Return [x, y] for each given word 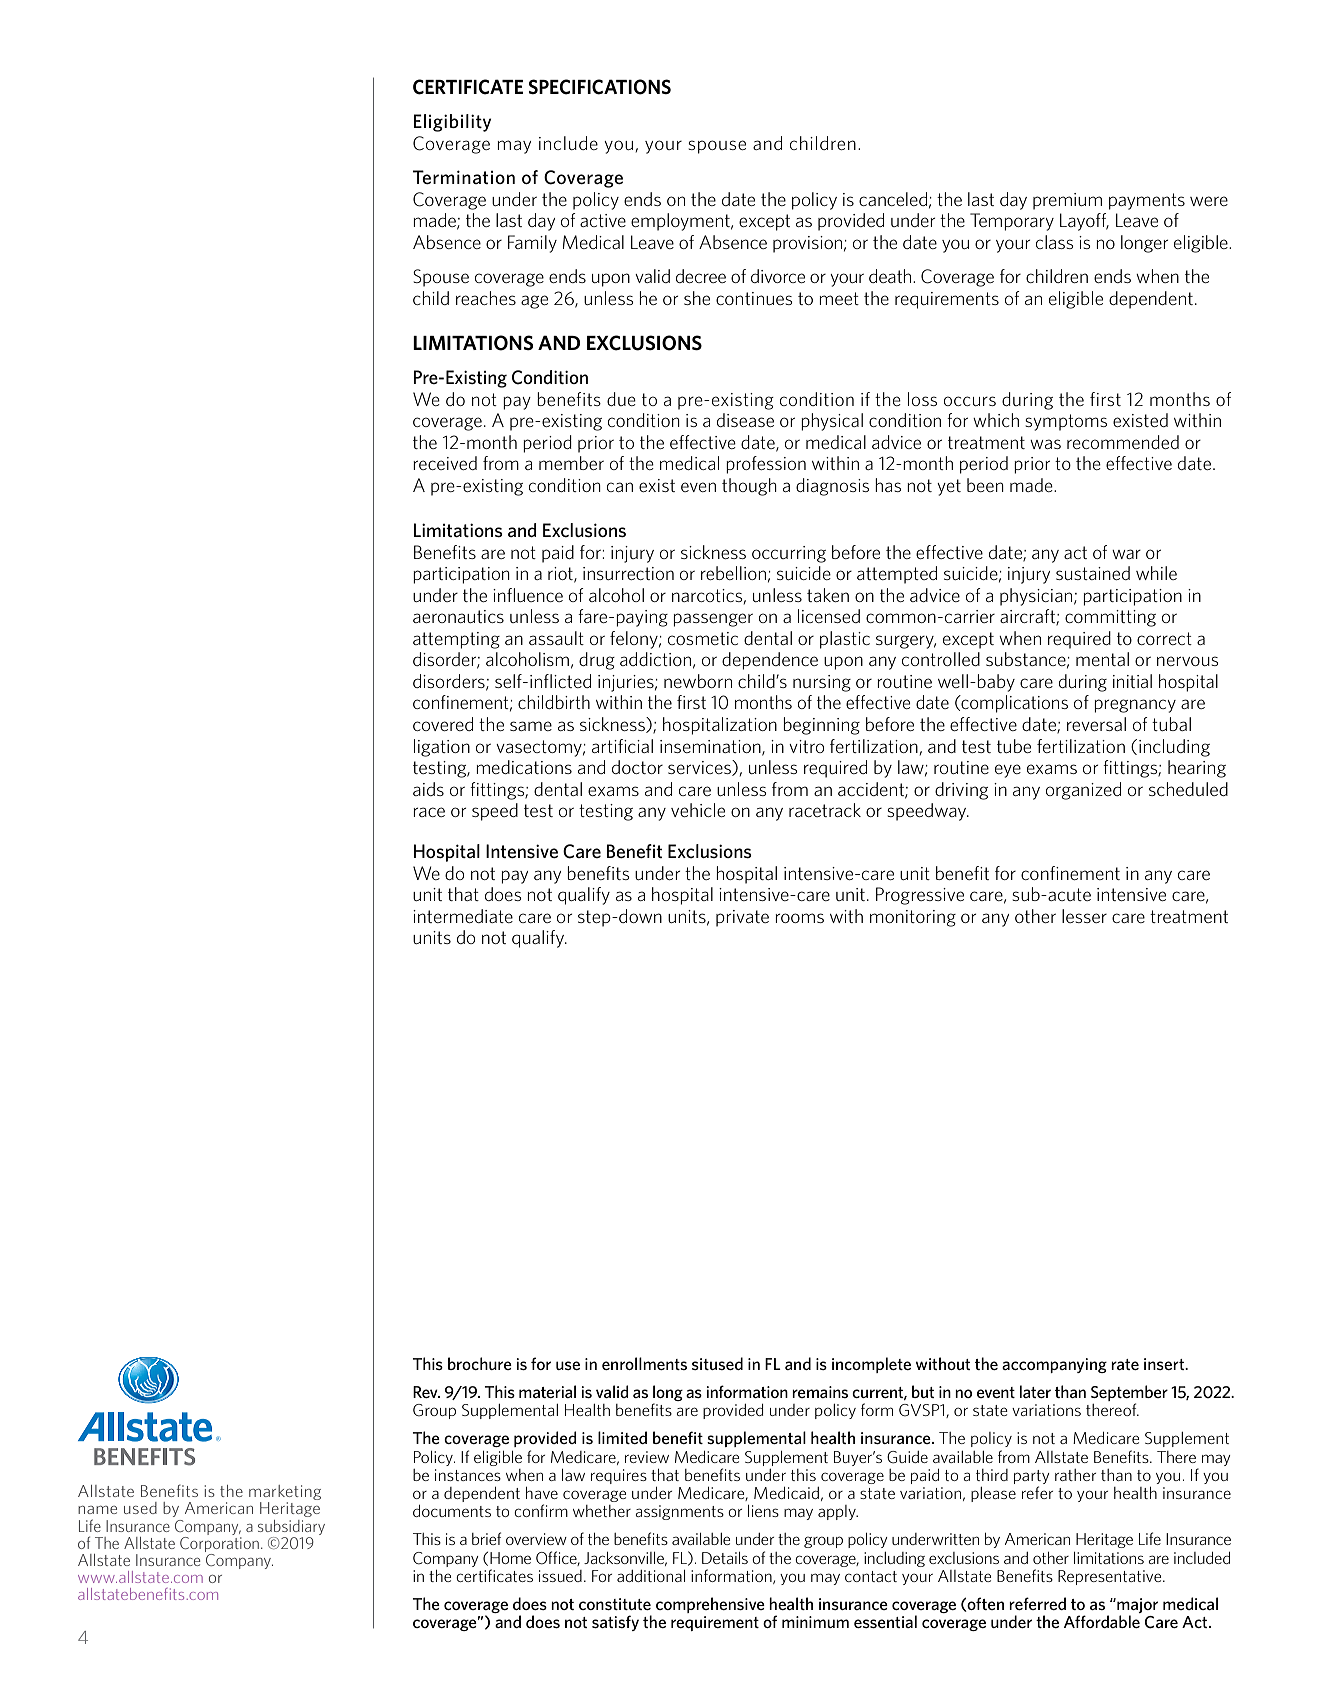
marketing [285, 1494]
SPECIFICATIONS [600, 87]
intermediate [463, 916]
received [445, 463]
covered [443, 724]
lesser [1084, 916]
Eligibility [452, 123]
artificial [622, 746]
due [621, 399]
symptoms [1066, 422]
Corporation [219, 1543]
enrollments [644, 1363]
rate [1125, 1364]
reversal [1096, 724]
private [742, 918]
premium [1067, 201]
